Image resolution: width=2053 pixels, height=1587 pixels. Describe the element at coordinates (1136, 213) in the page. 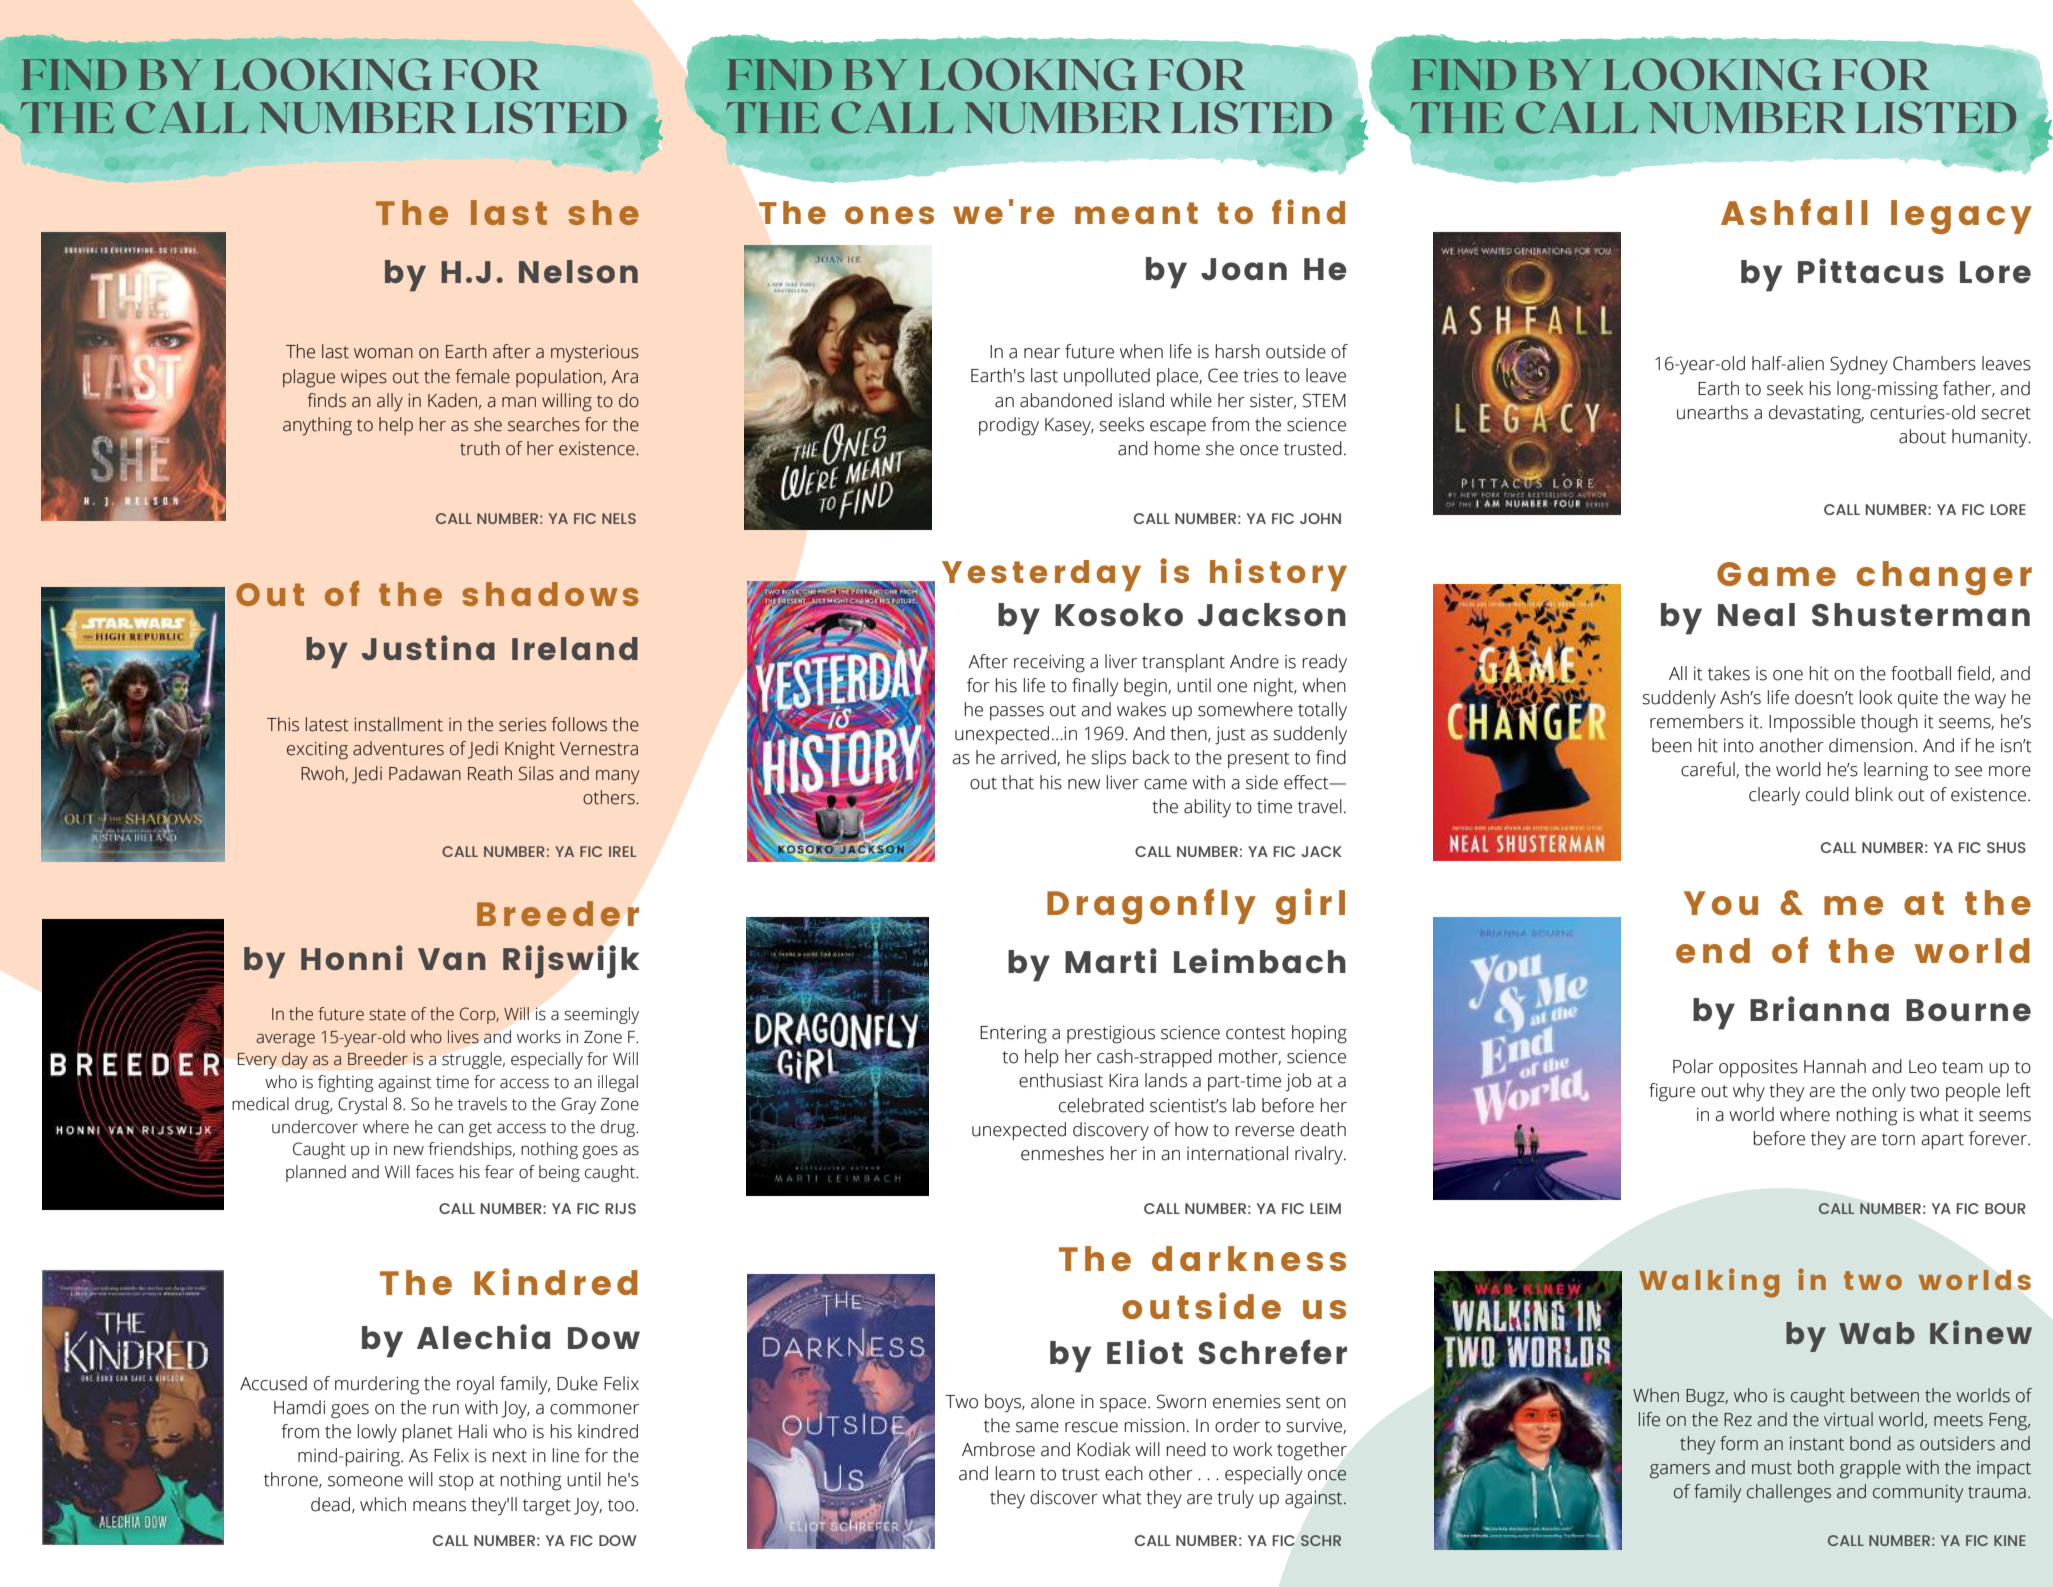

I see `meant` at that location.
